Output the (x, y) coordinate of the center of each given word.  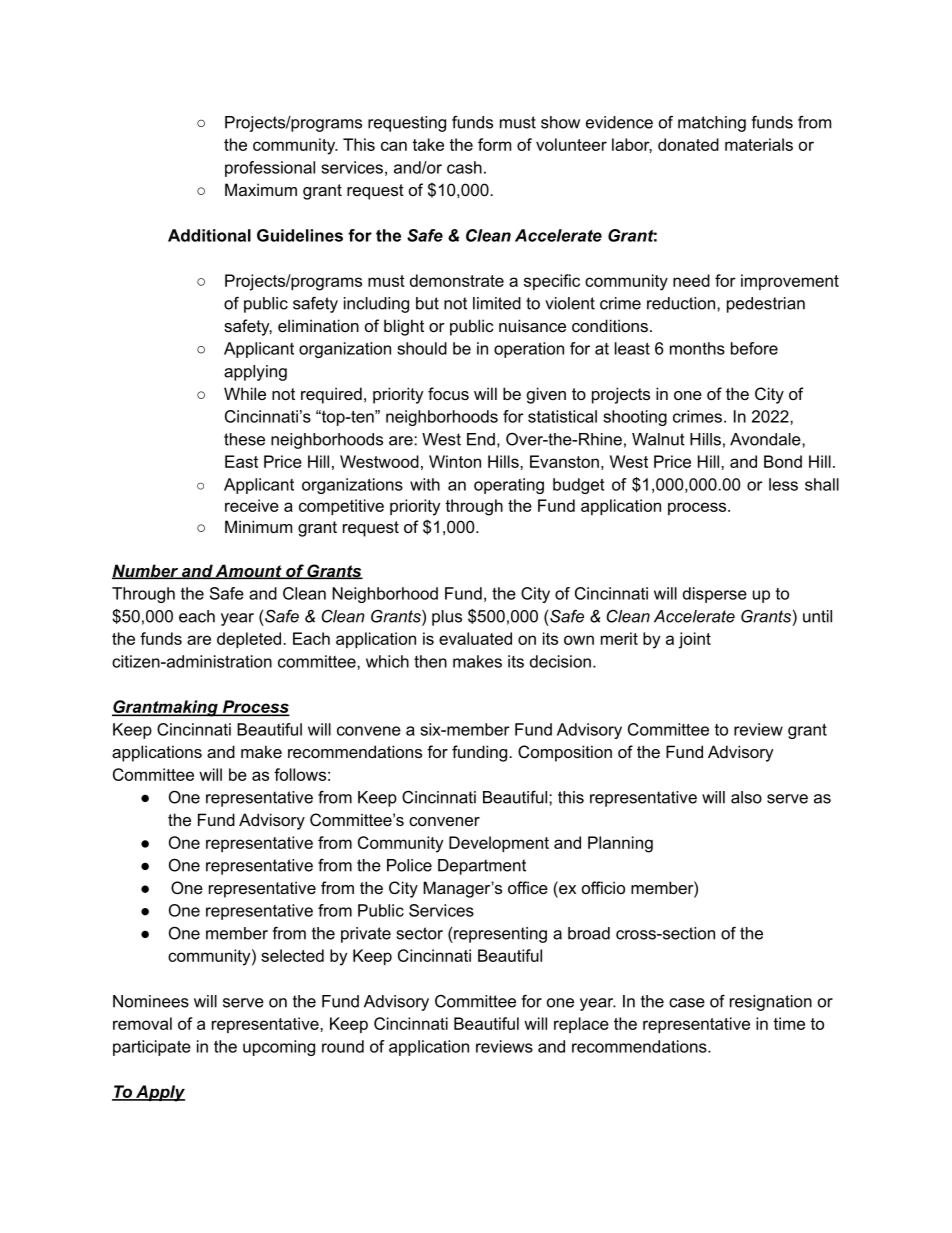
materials (759, 144)
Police (409, 865)
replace (581, 1025)
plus (447, 618)
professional (270, 169)
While (245, 393)
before (754, 348)
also (746, 797)
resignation (771, 1003)
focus (448, 393)
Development (499, 844)
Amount (249, 571)
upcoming (279, 1048)
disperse (715, 595)
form (494, 144)
